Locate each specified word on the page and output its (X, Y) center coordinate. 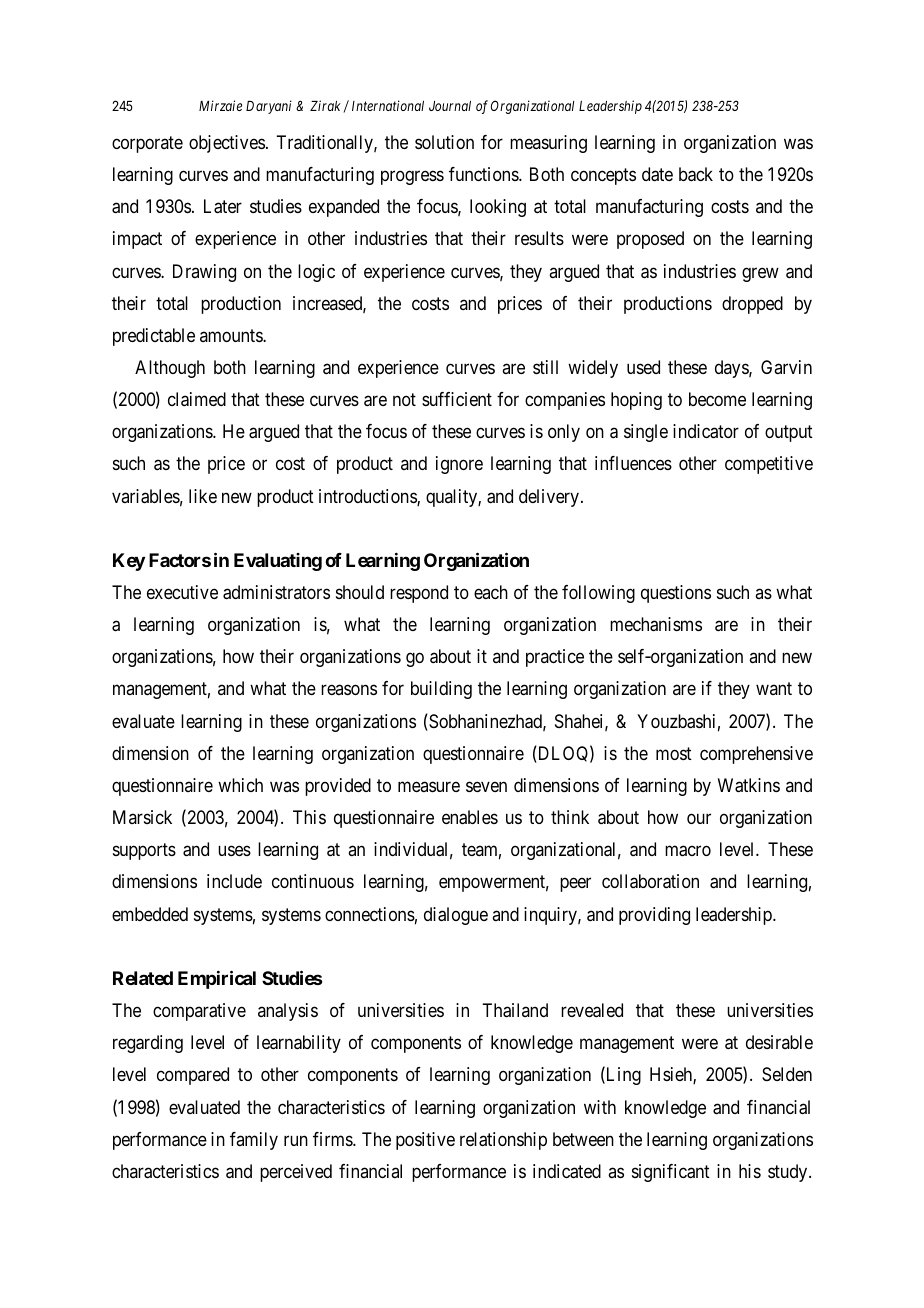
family (254, 1141)
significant (671, 1173)
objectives (227, 144)
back (696, 174)
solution (444, 142)
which (240, 785)
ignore (459, 465)
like (203, 496)
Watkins (749, 785)
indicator (706, 431)
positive (425, 1141)
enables (470, 817)
